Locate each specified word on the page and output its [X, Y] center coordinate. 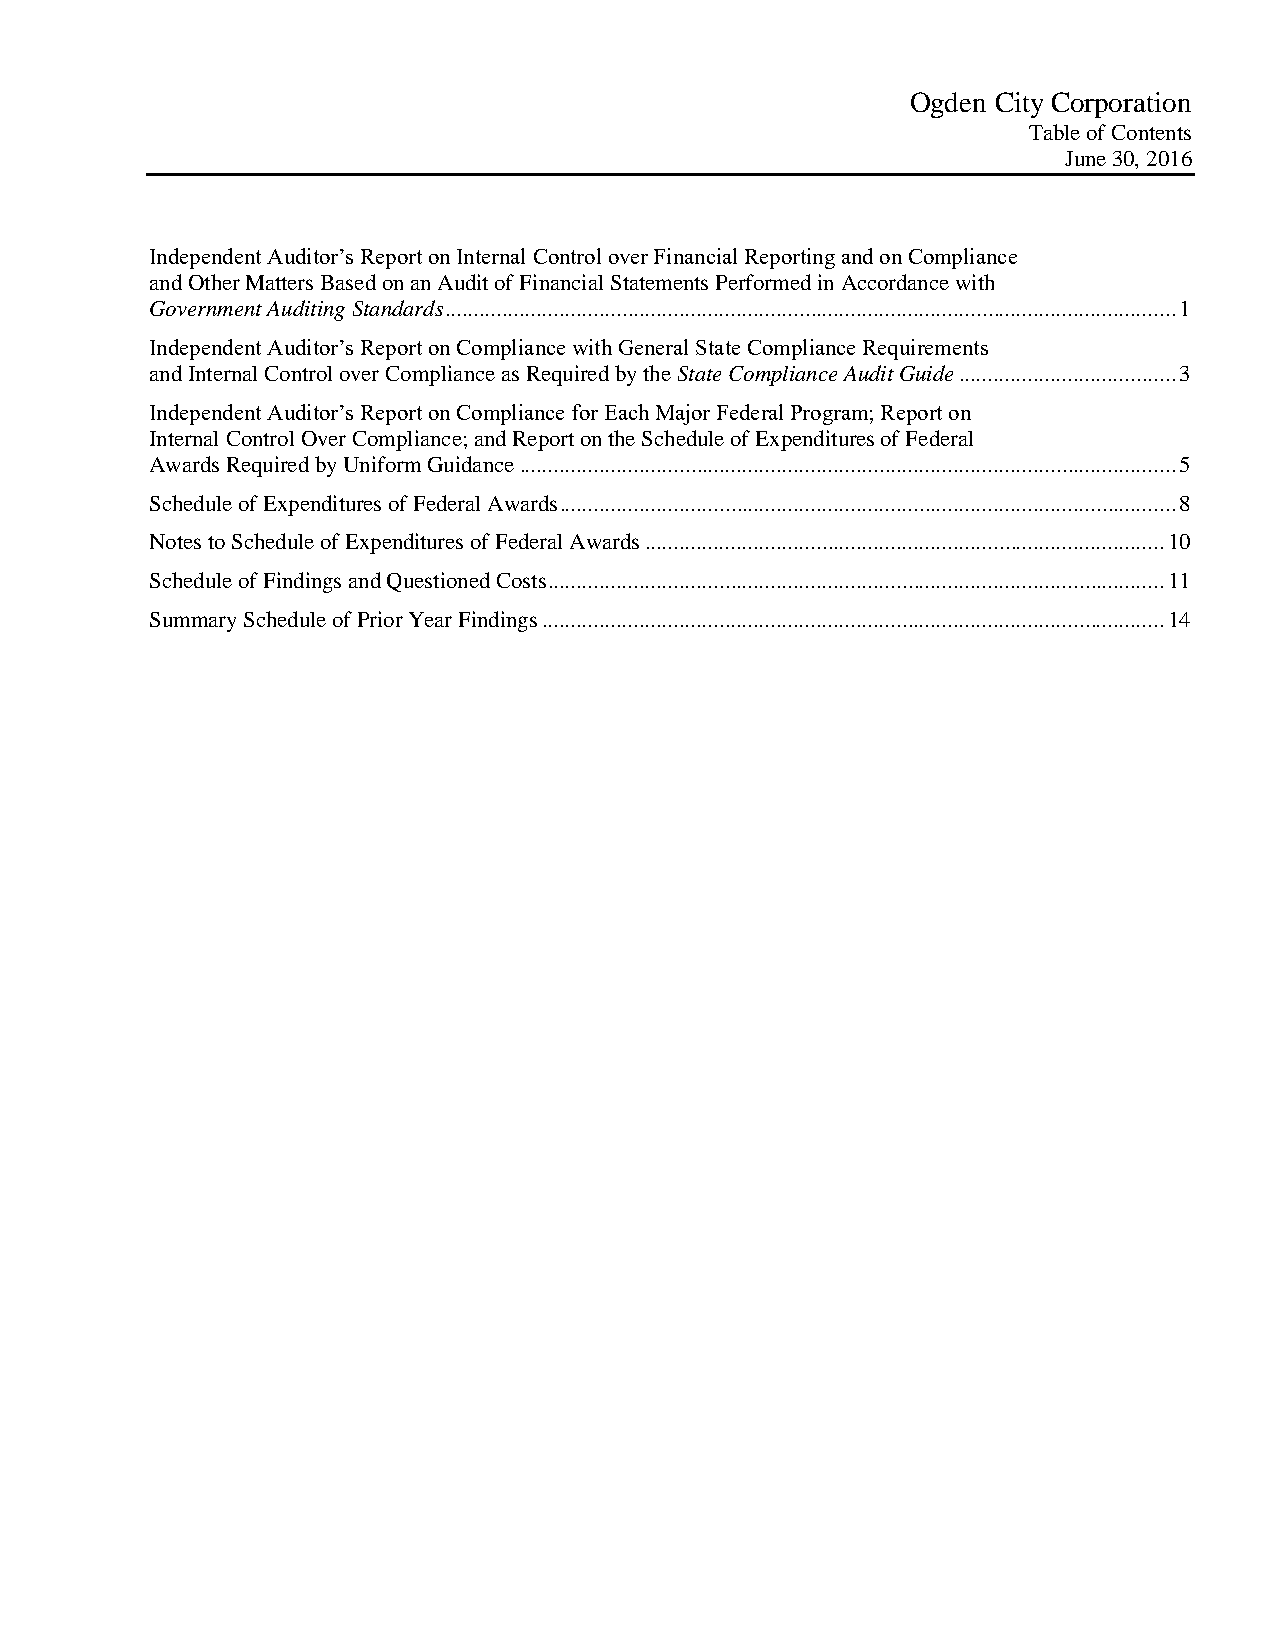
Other [214, 282]
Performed [763, 282]
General [653, 347]
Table [1054, 132]
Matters [279, 282]
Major [683, 414]
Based [348, 282]
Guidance [471, 464]
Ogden [948, 105]
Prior [380, 619]
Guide [926, 373]
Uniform [382, 464]
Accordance [895, 282]
